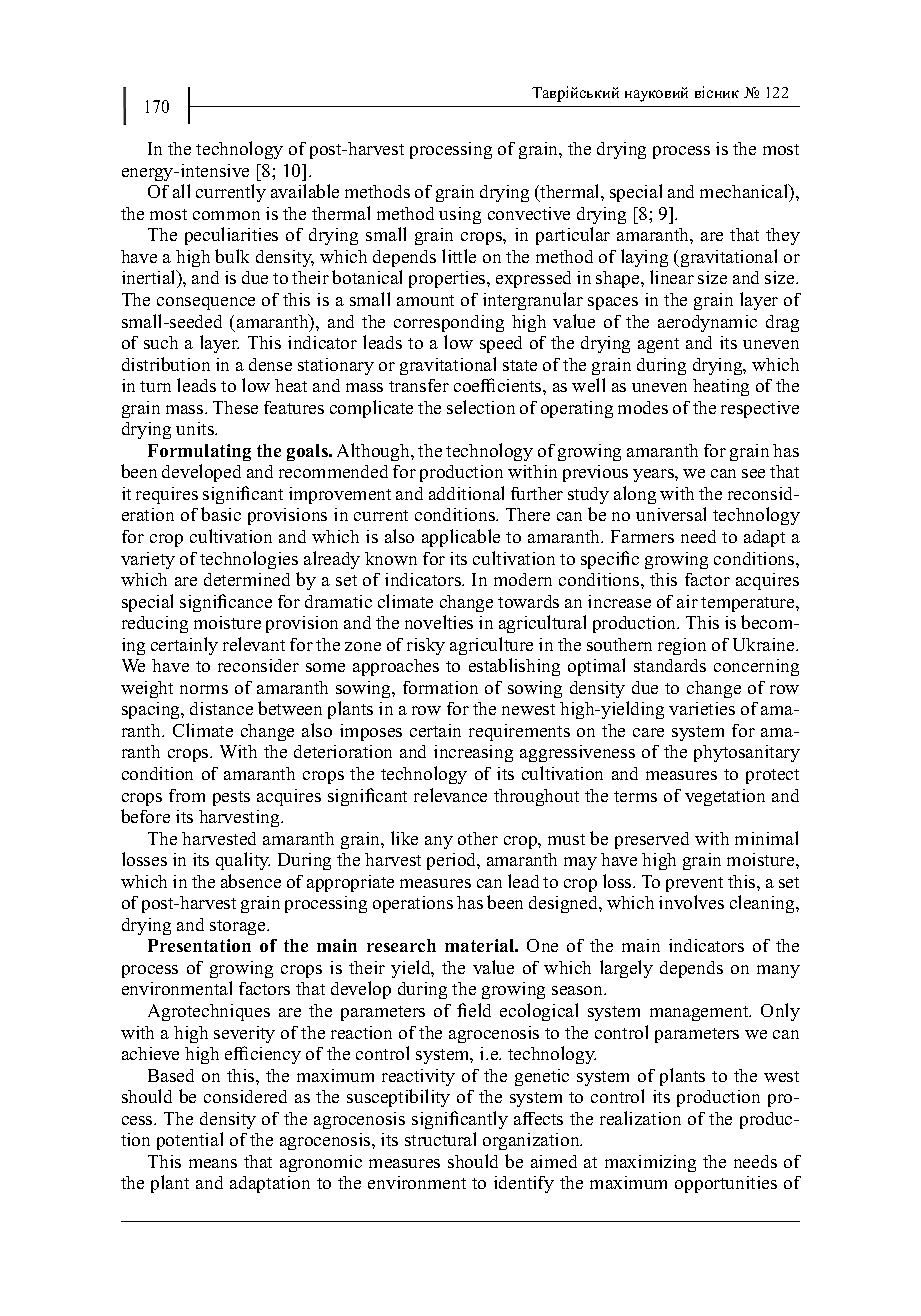 Image resolution: width=921 pixels, height=1316 pixels. I want to click on other, so click(478, 838).
